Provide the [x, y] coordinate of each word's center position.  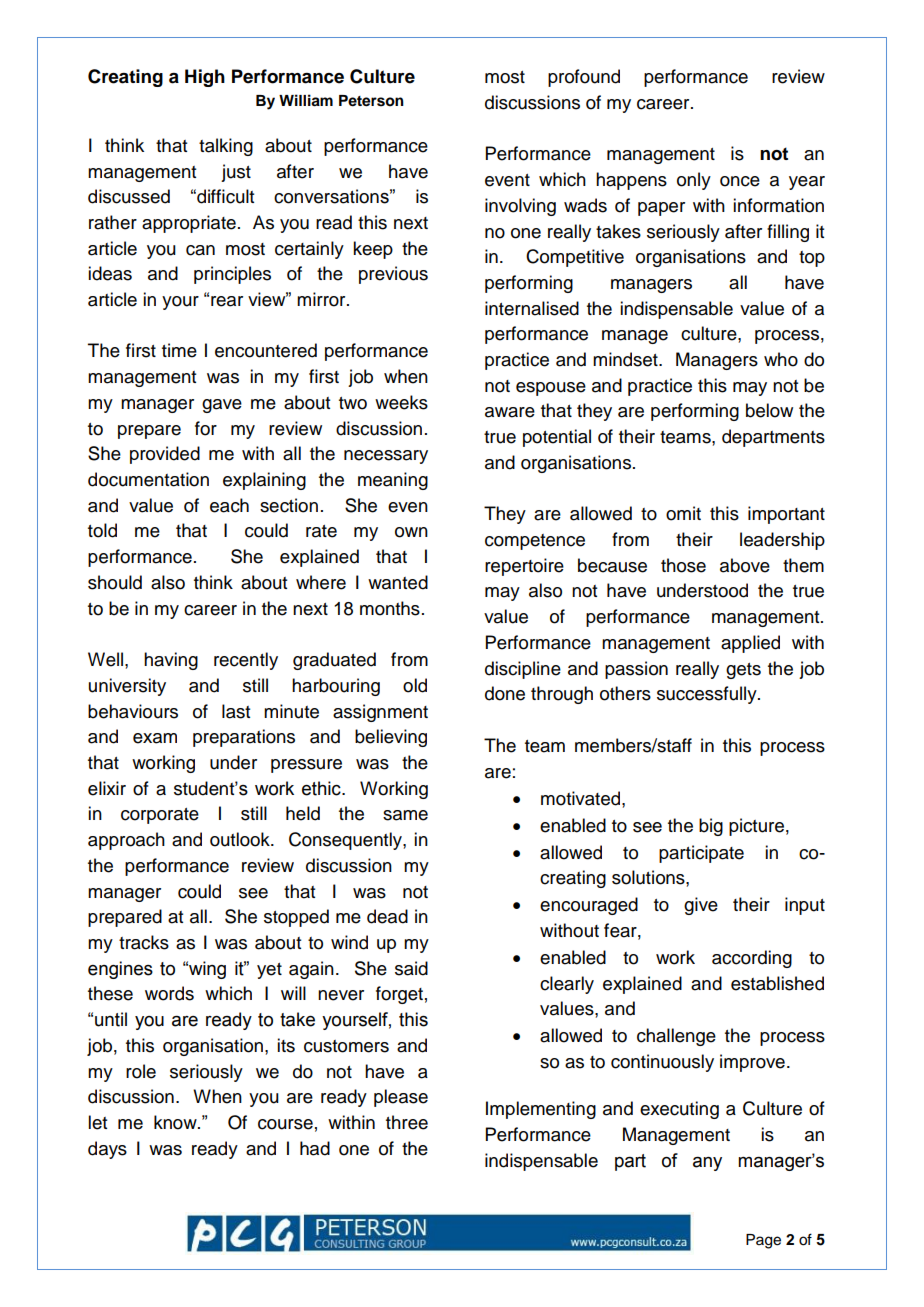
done [505, 693]
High [205, 78]
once [740, 181]
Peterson [371, 101]
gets [743, 671]
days [107, 1150]
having [171, 661]
